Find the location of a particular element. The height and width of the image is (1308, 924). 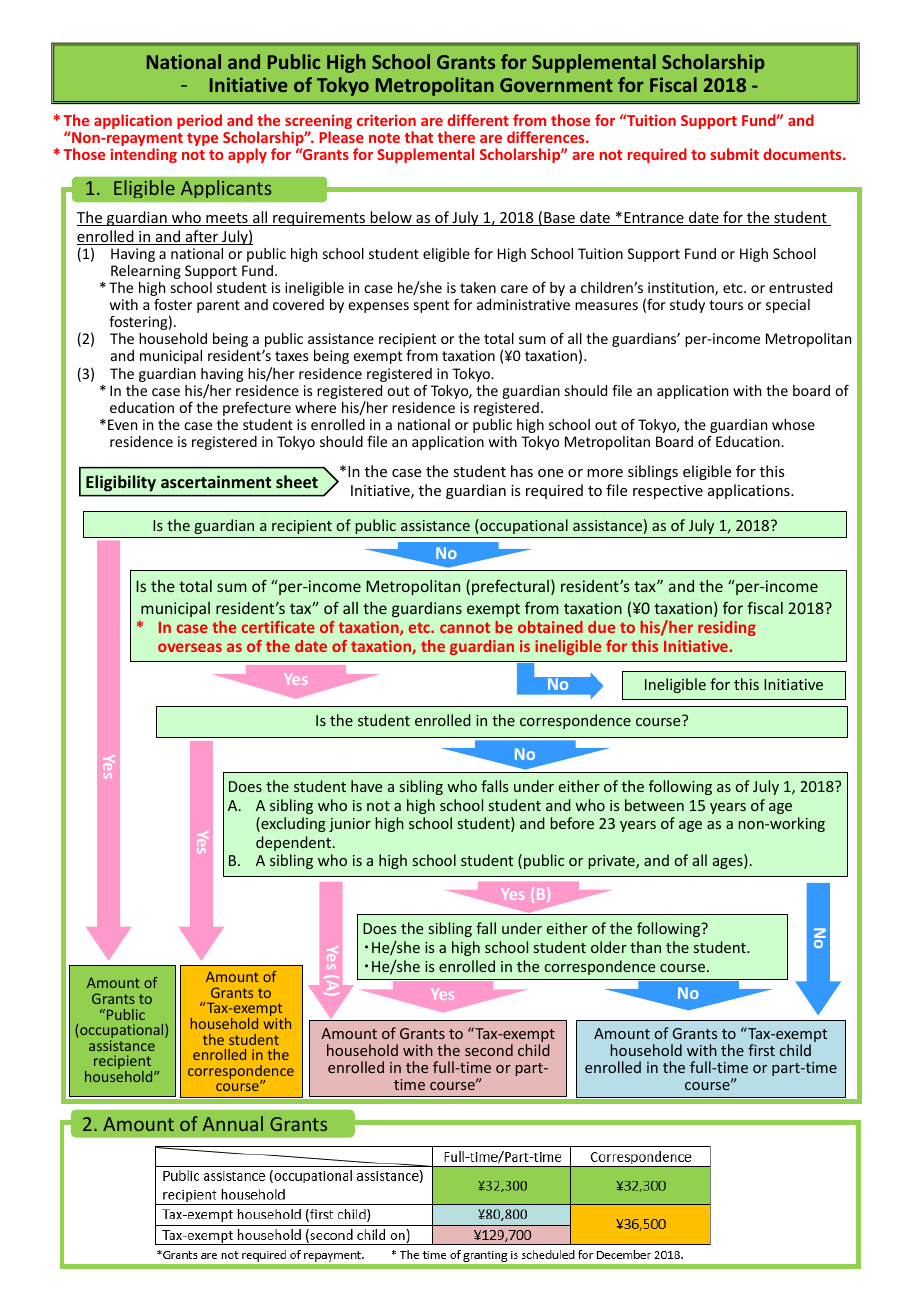

different is located at coordinates (478, 120).
